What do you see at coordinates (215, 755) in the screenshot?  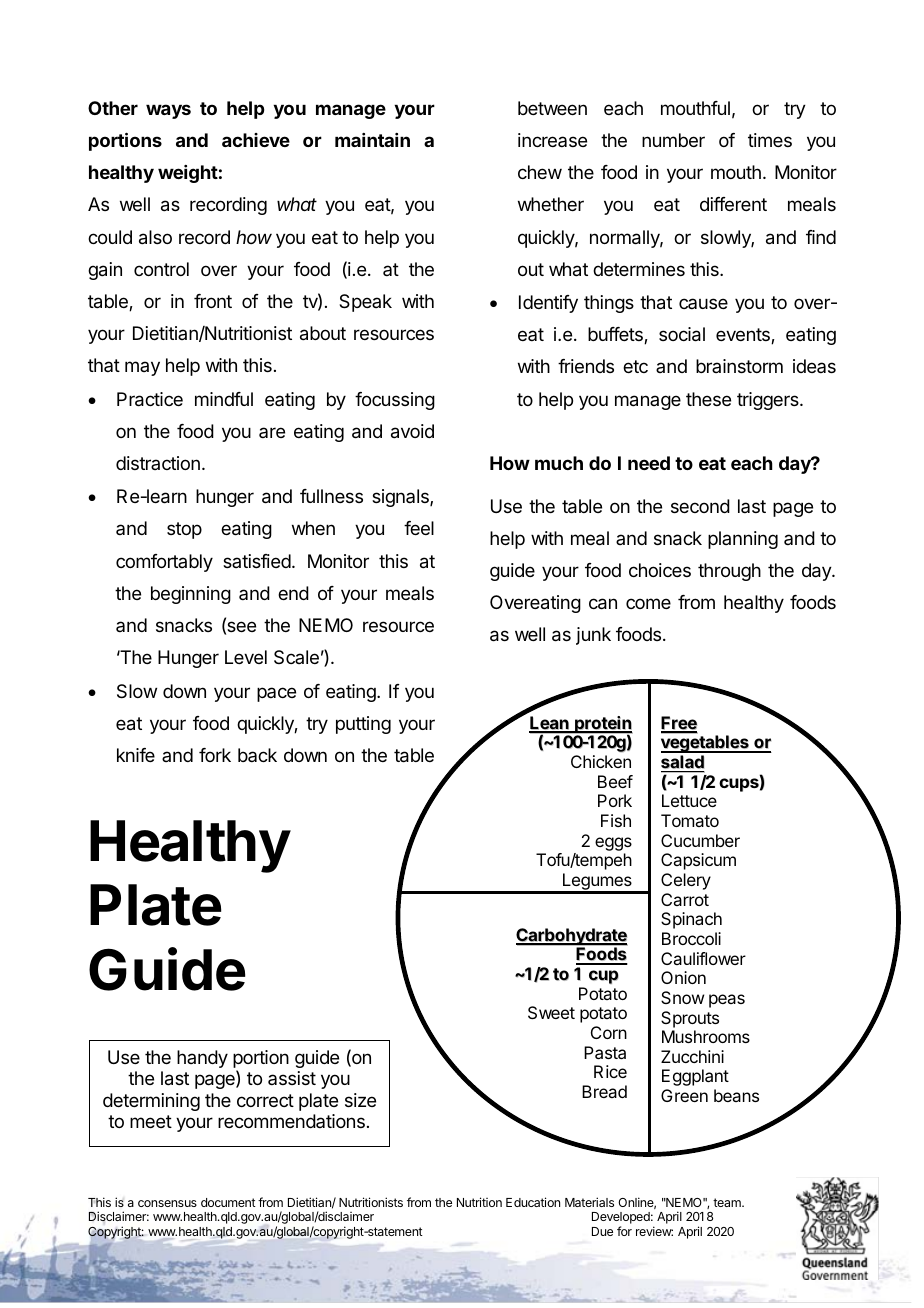 I see `fork` at bounding box center [215, 755].
